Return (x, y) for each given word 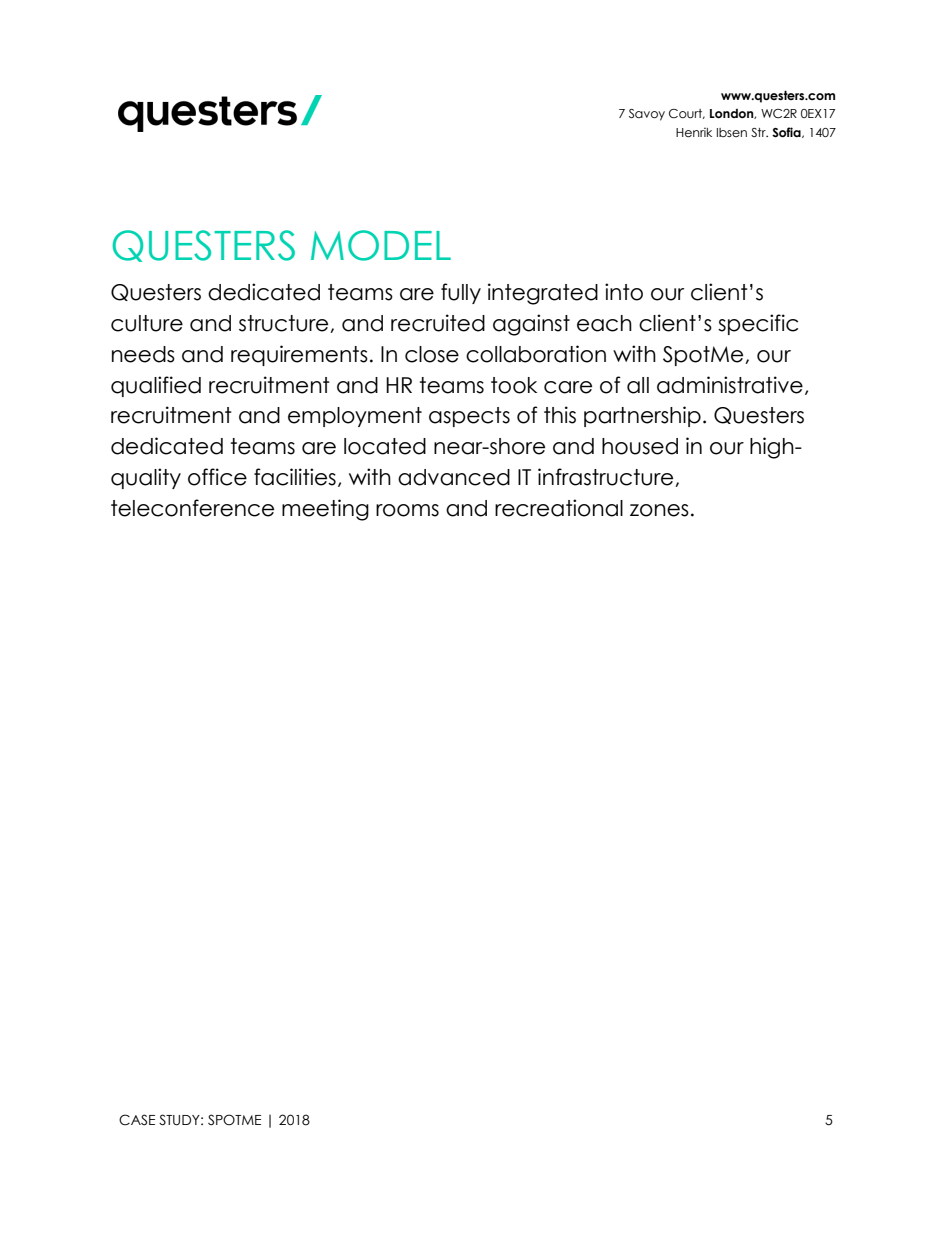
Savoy (647, 115)
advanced (454, 477)
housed (640, 446)
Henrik (694, 132)
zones (659, 510)
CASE (137, 1120)
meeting (325, 510)
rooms (407, 510)
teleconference (192, 508)
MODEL (381, 245)
